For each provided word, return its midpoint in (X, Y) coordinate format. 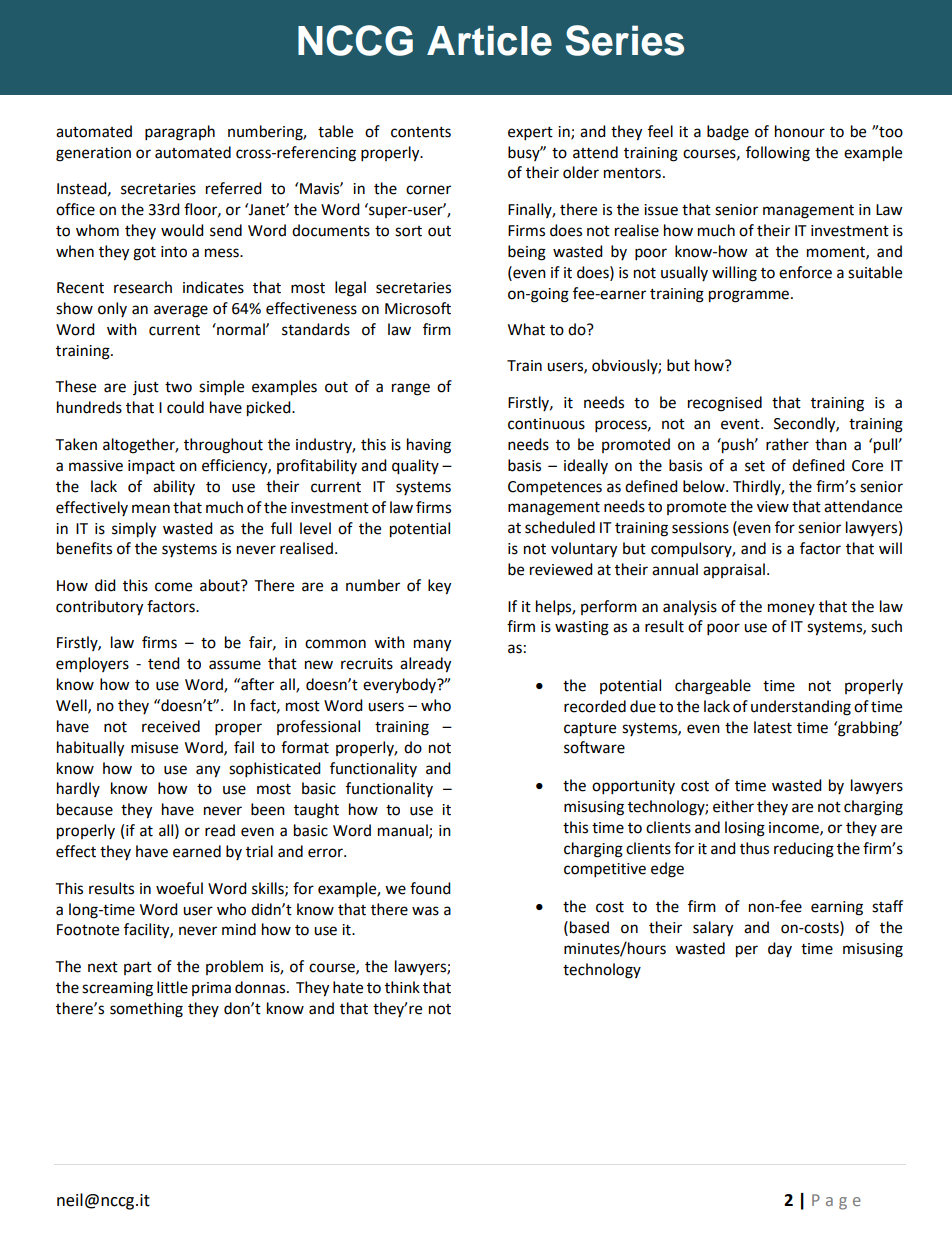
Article (489, 40)
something (146, 1010)
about (221, 585)
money (791, 609)
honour (800, 131)
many (432, 645)
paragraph (180, 133)
